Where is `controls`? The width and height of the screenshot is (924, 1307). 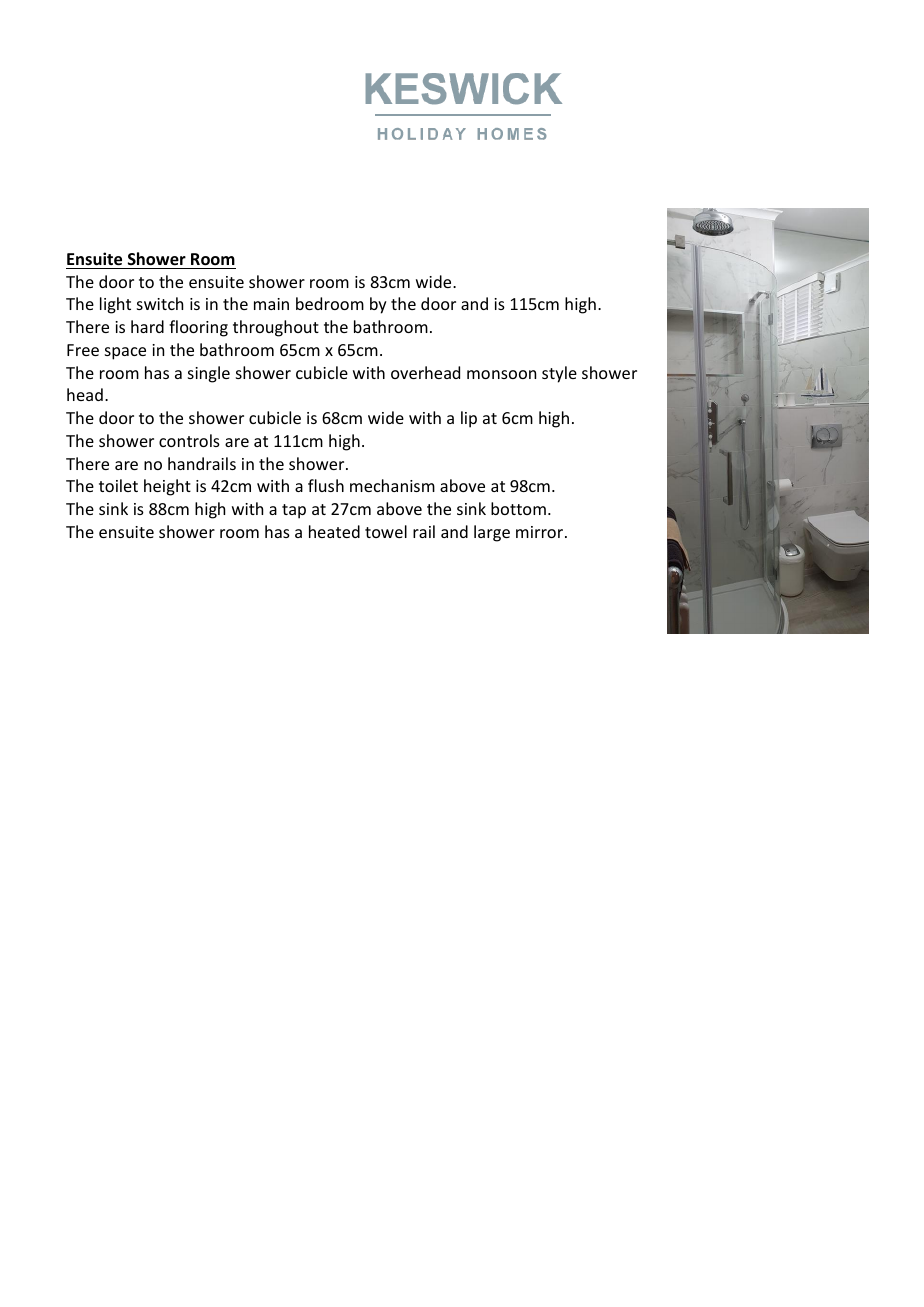
controls is located at coordinates (189, 440).
